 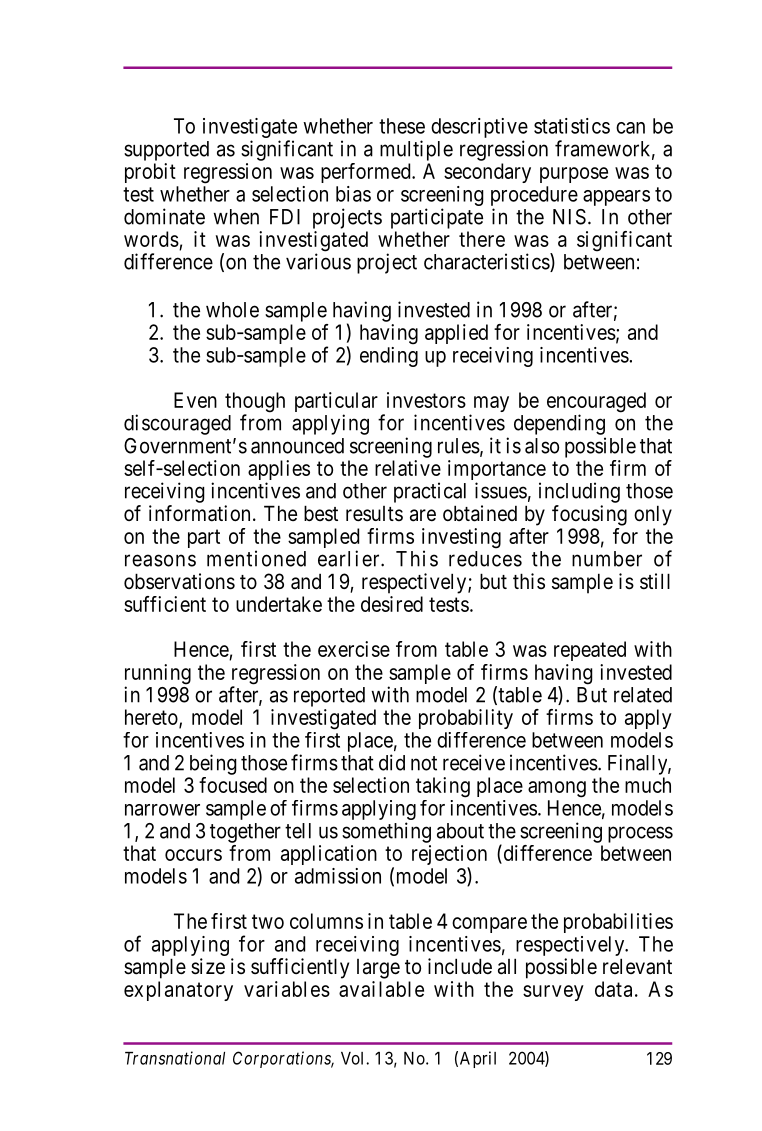 I want to click on Even, so click(x=195, y=400).
